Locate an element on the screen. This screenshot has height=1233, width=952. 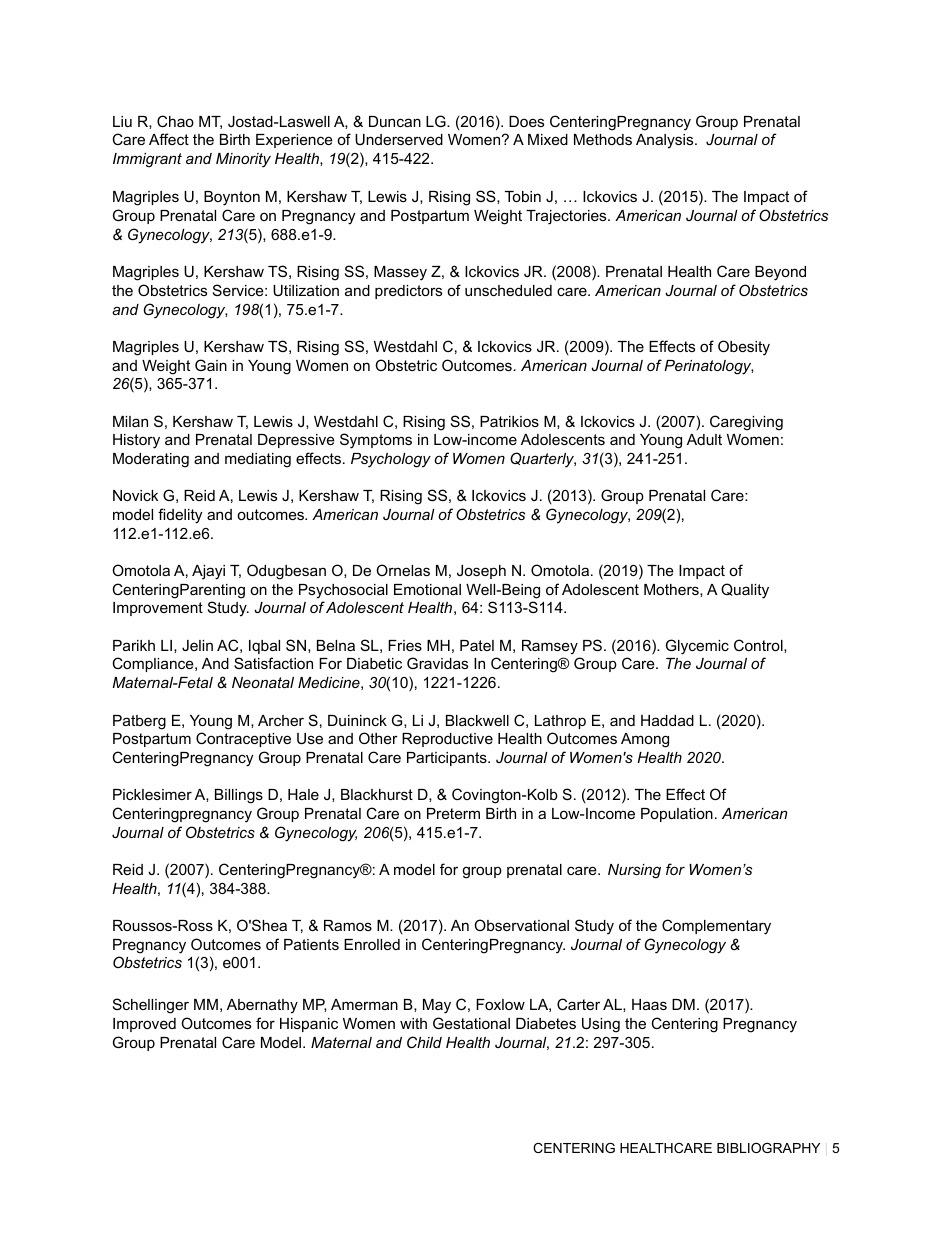
Child is located at coordinates (424, 1042).
